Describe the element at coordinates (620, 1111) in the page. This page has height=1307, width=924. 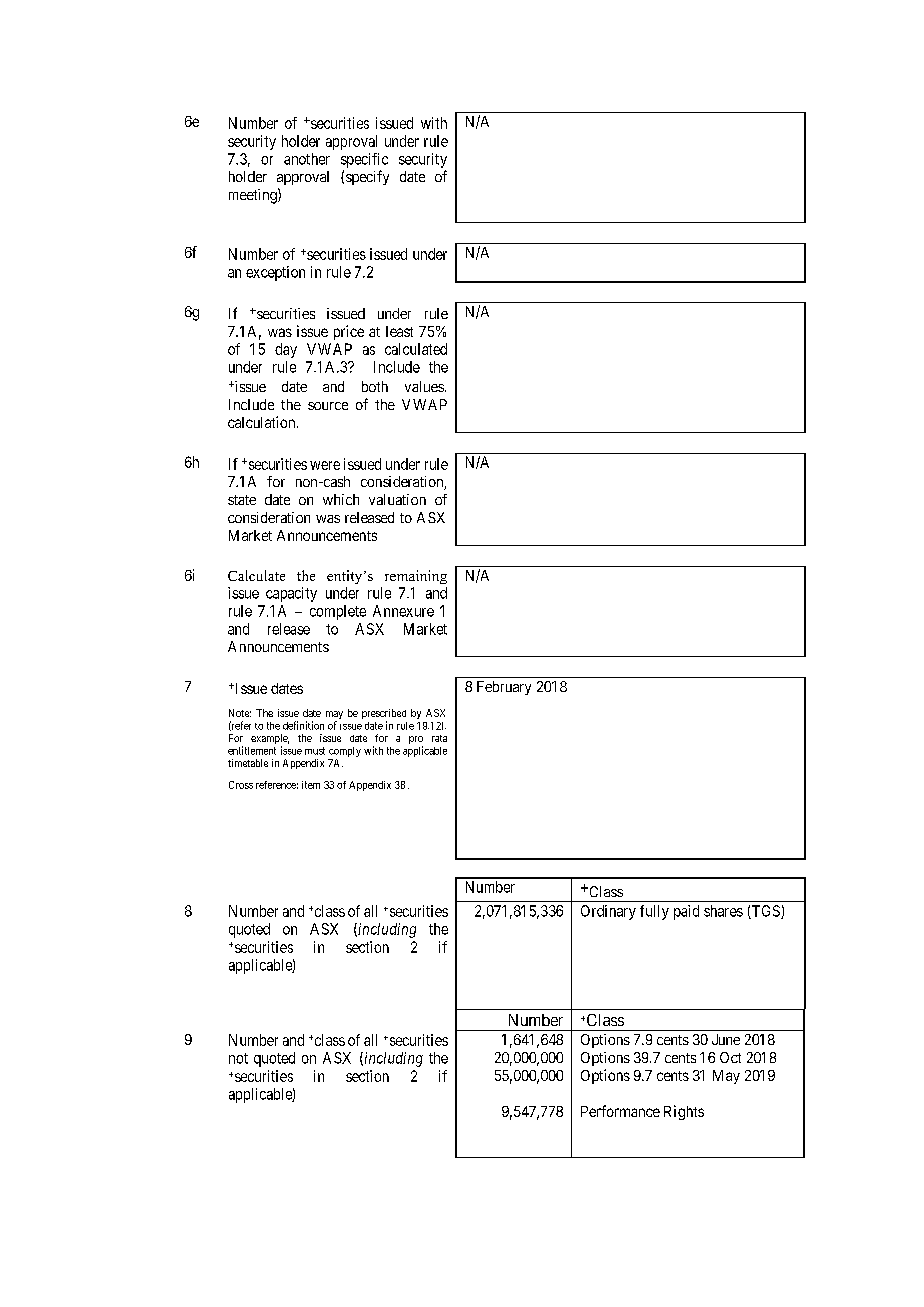
I see `Performance` at that location.
